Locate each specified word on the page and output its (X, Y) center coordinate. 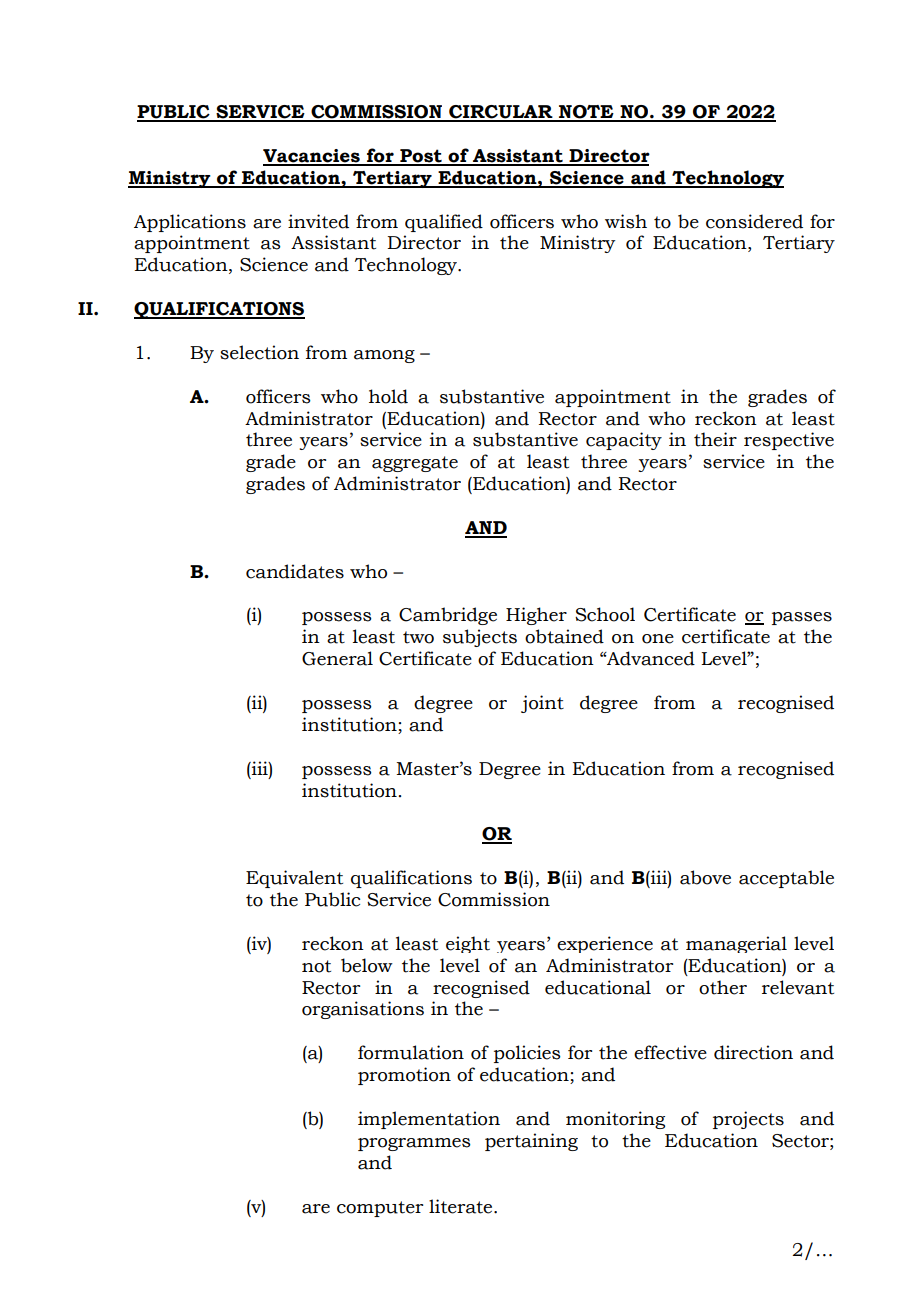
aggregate (415, 464)
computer (380, 1209)
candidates (295, 571)
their (715, 439)
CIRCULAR (501, 113)
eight (468, 944)
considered (754, 221)
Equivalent (294, 879)
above (705, 877)
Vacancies (312, 157)
